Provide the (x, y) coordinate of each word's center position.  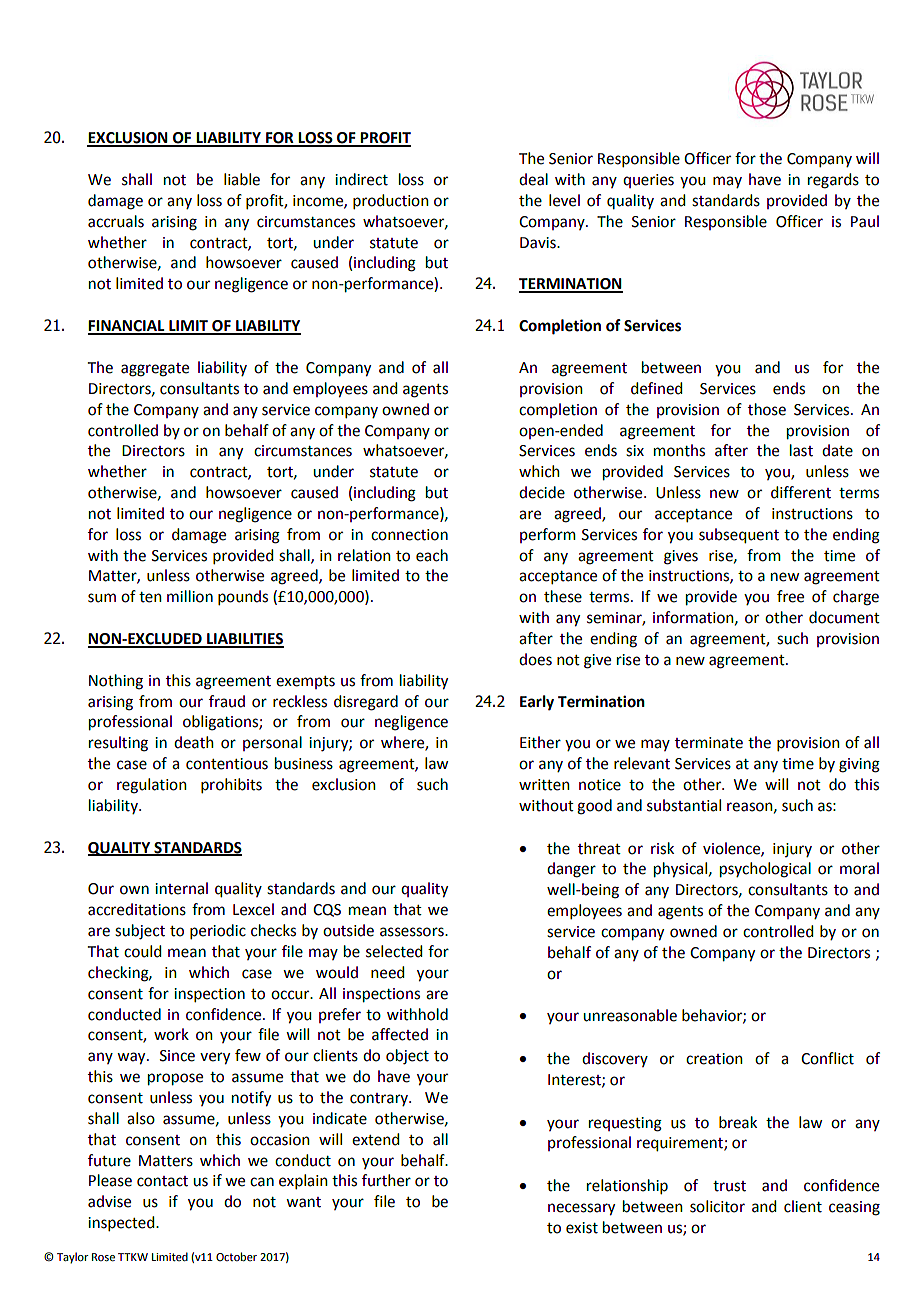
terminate (709, 743)
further (386, 1180)
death (194, 742)
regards (833, 181)
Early (537, 703)
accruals (116, 221)
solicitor (717, 1206)
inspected (122, 1223)
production (391, 201)
